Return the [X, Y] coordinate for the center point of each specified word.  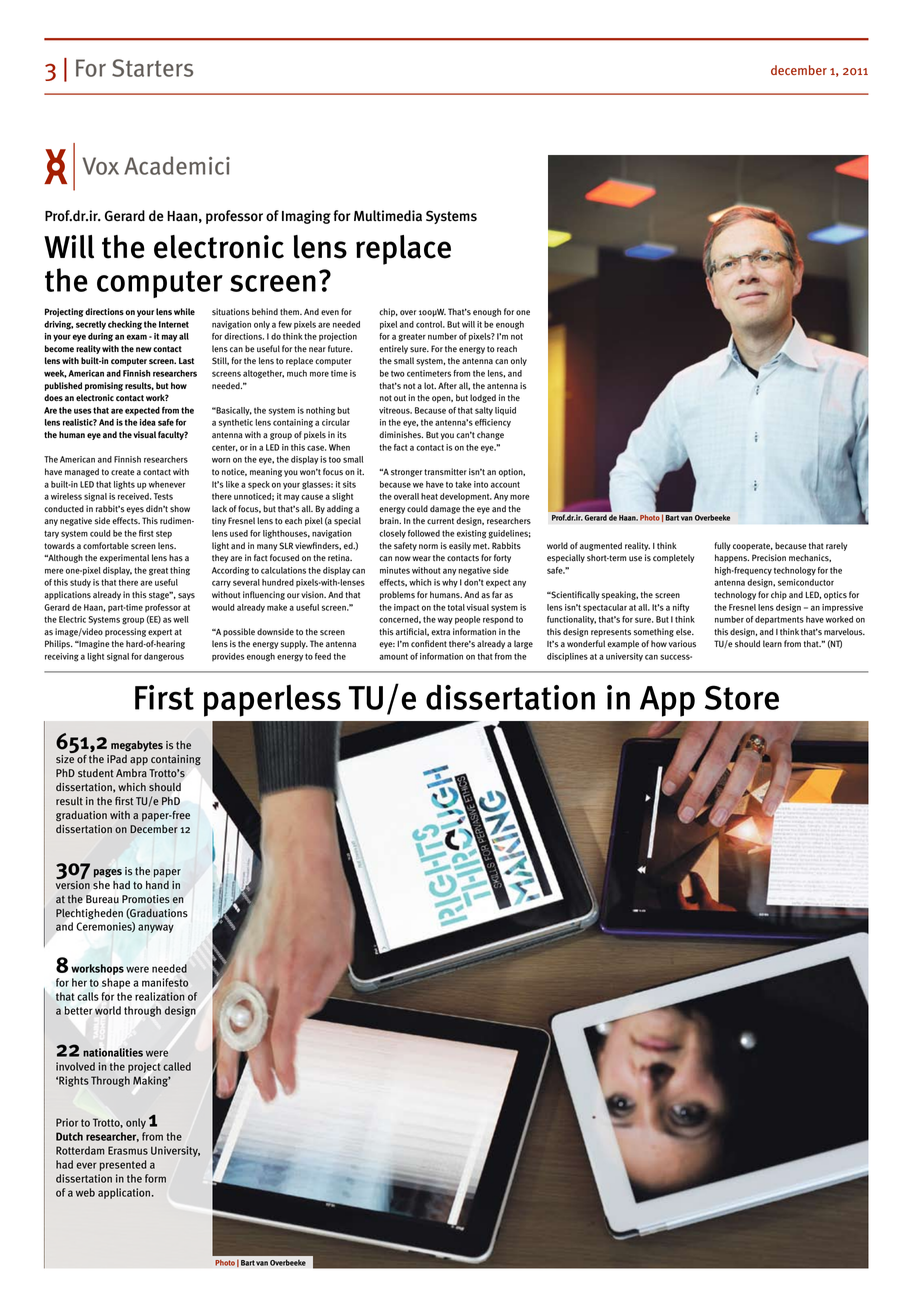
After [447, 385]
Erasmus [128, 1150]
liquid [505, 411]
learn [772, 644]
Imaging [306, 217]
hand [157, 885]
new [144, 349]
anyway [156, 928]
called [177, 1066]
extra [440, 632]
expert [160, 633]
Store [742, 697]
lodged [483, 398]
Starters [152, 68]
